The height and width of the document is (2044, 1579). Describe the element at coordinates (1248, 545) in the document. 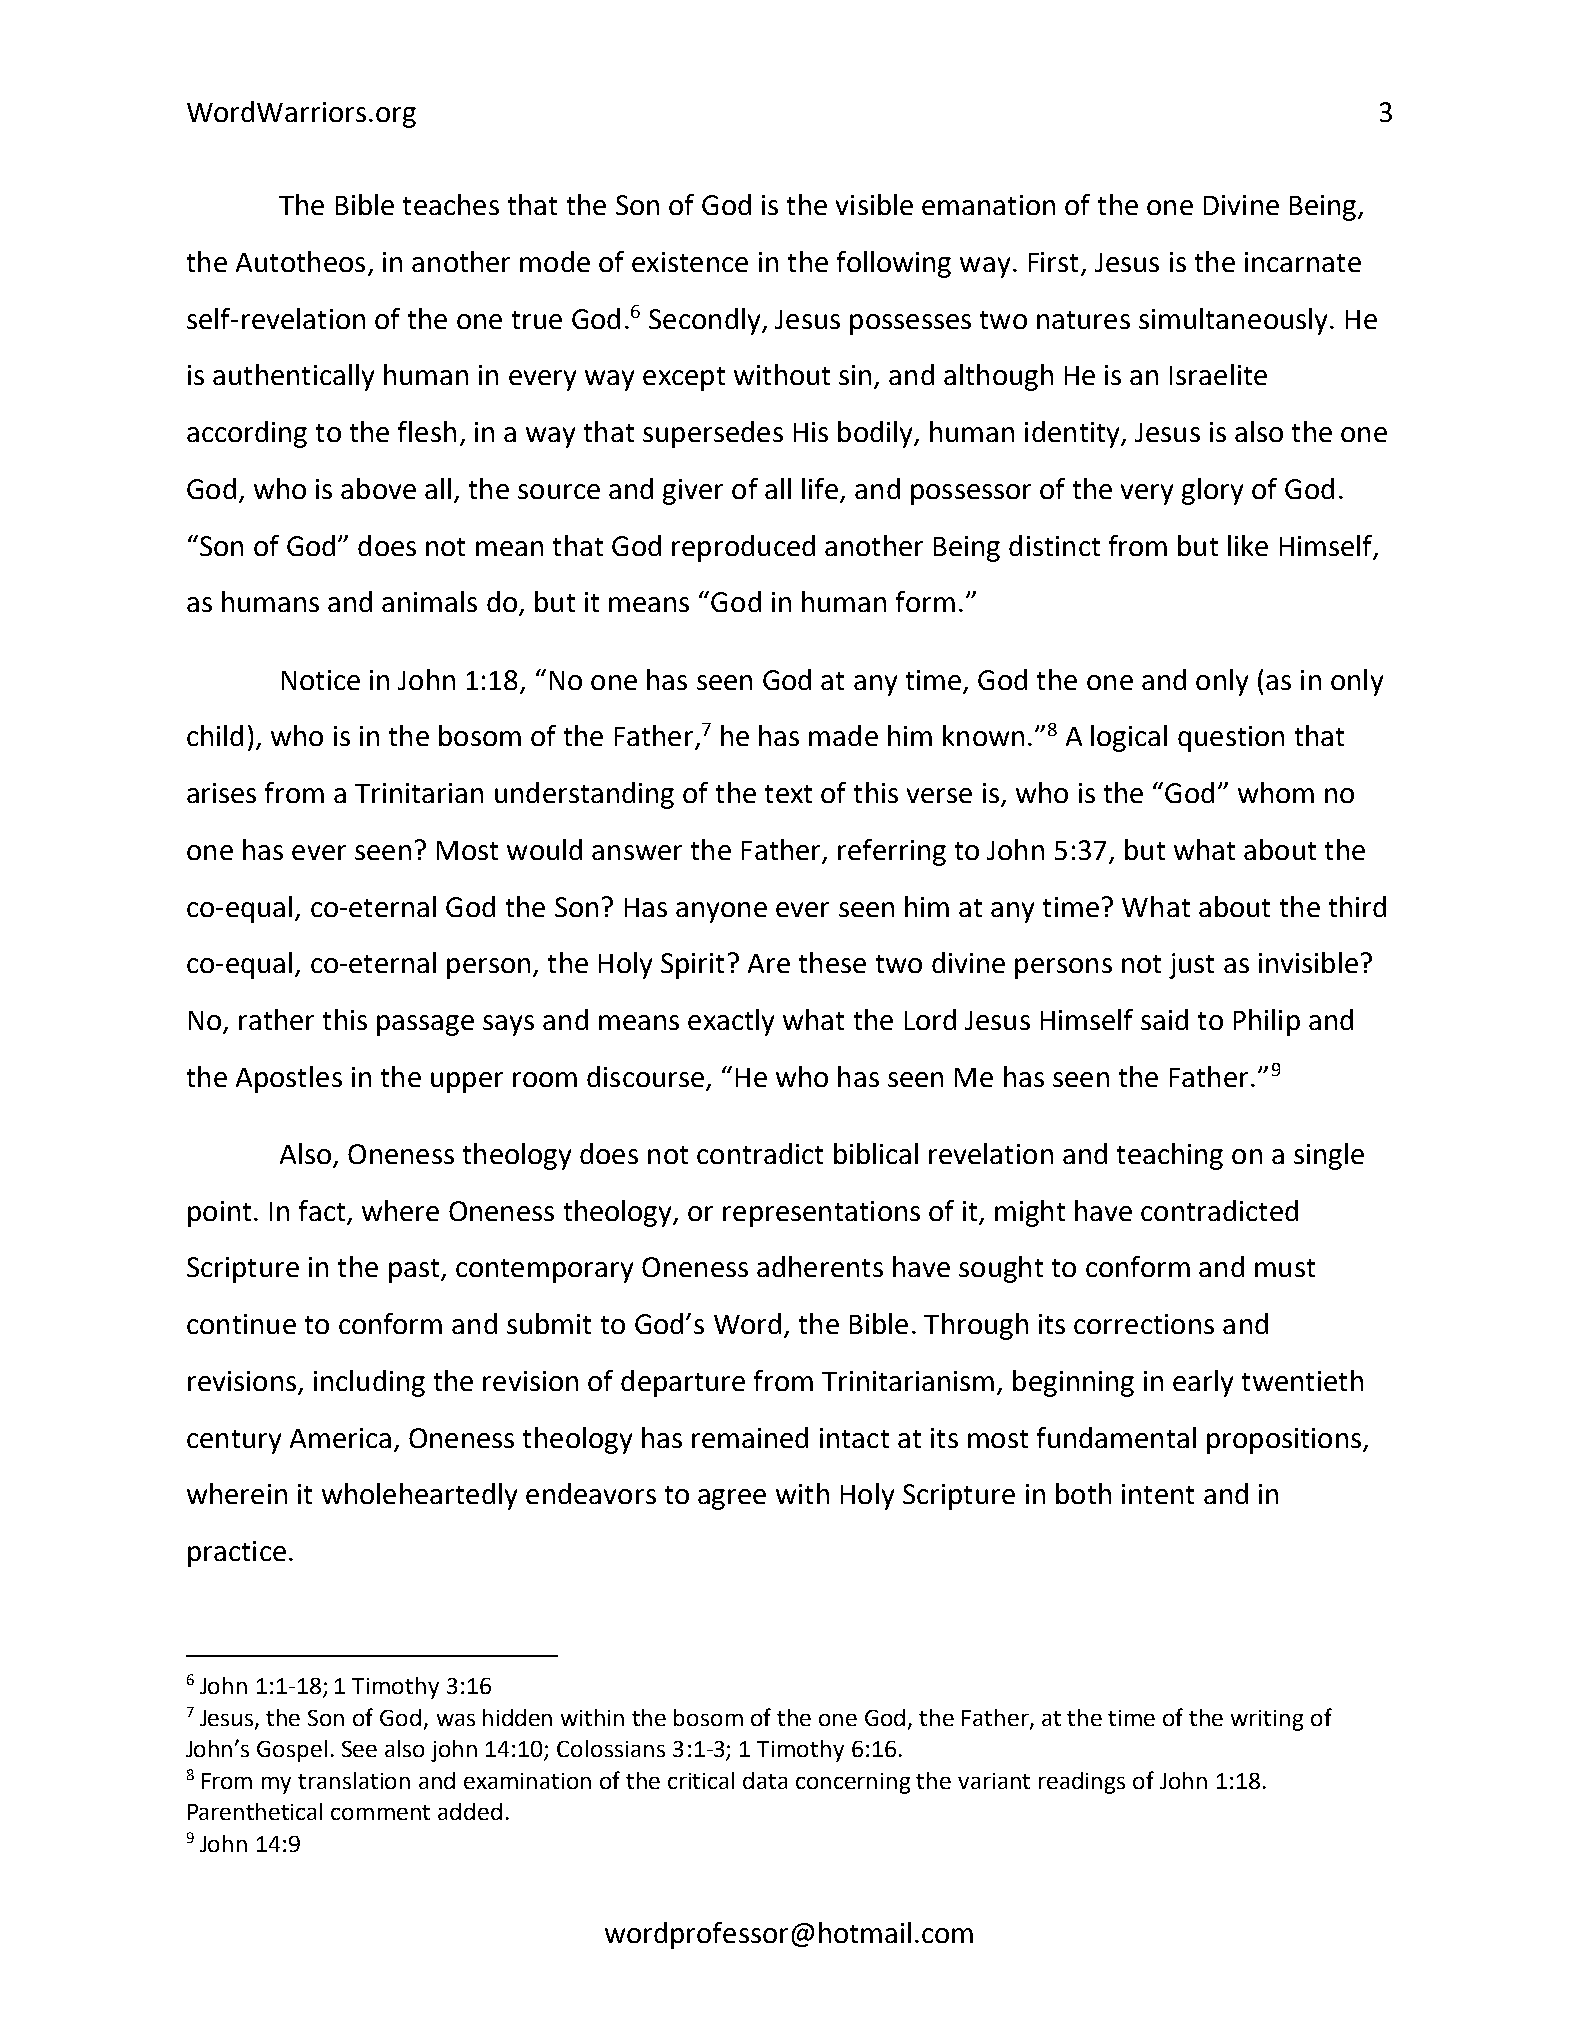

I see `like` at that location.
